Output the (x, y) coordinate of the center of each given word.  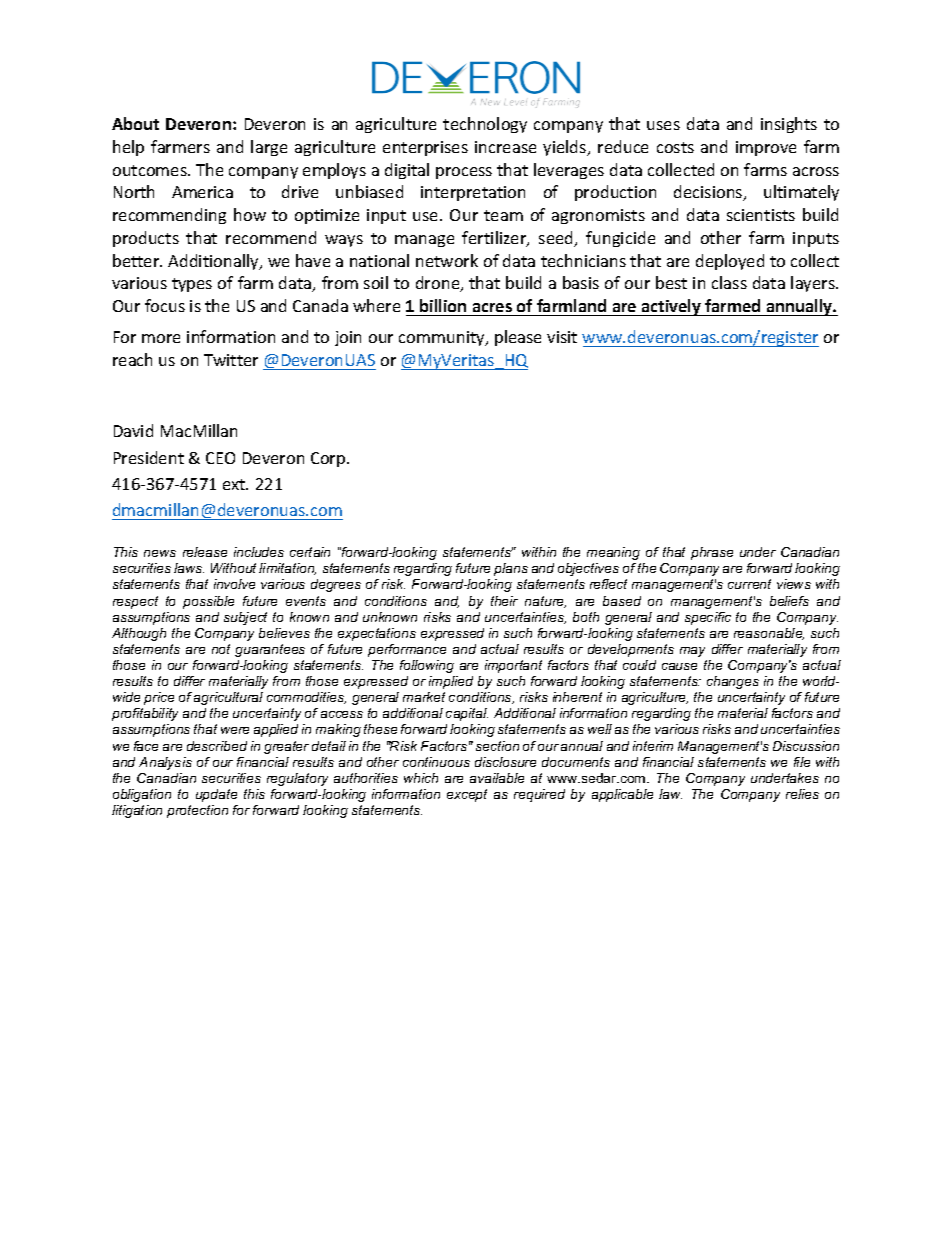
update (216, 795)
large (269, 148)
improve (766, 148)
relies (802, 794)
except (467, 795)
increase (505, 147)
